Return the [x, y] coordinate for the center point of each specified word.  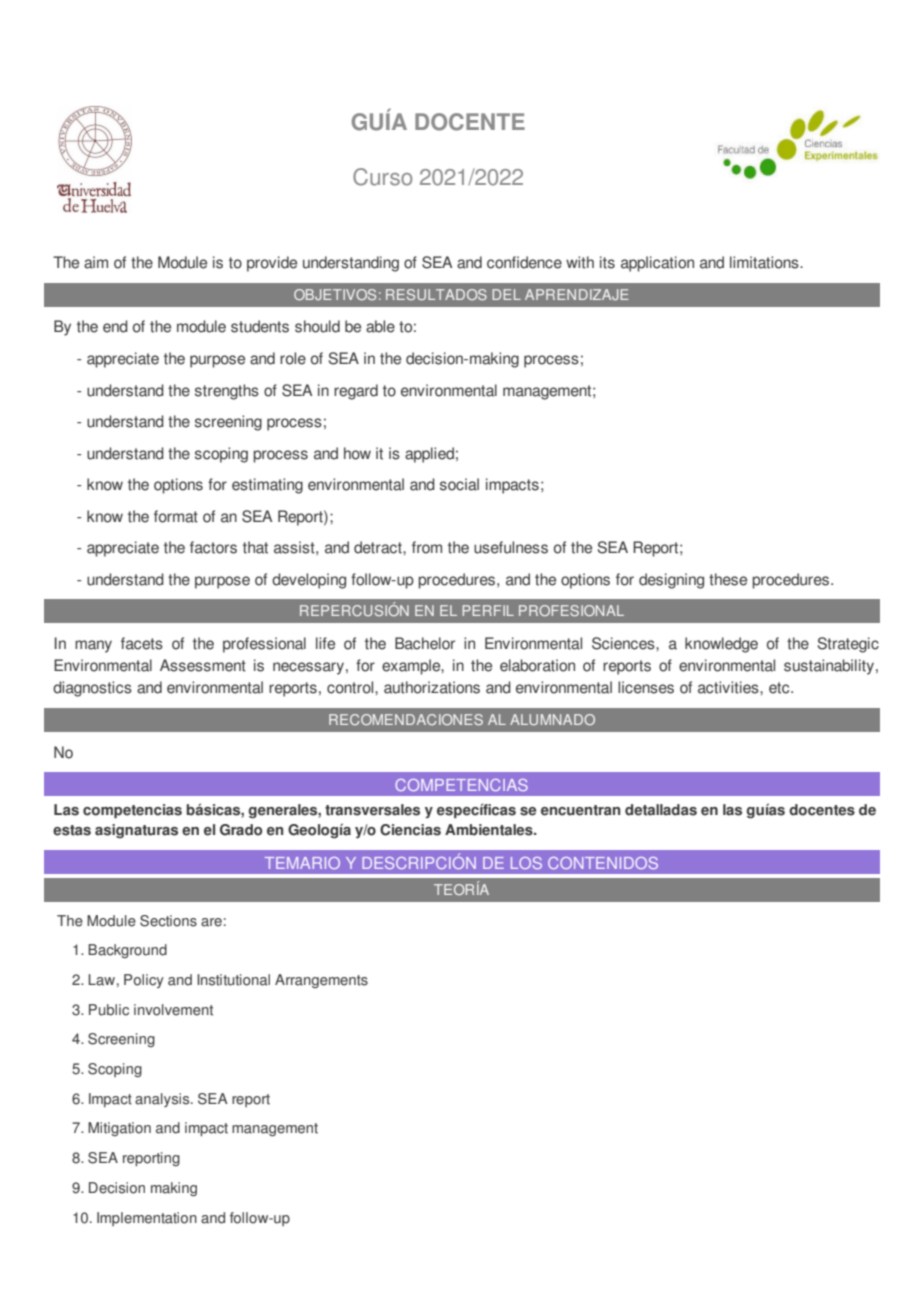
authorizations [432, 687]
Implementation [147, 1219]
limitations [765, 262]
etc [780, 688]
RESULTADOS [436, 294]
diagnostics [92, 689]
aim [96, 262]
